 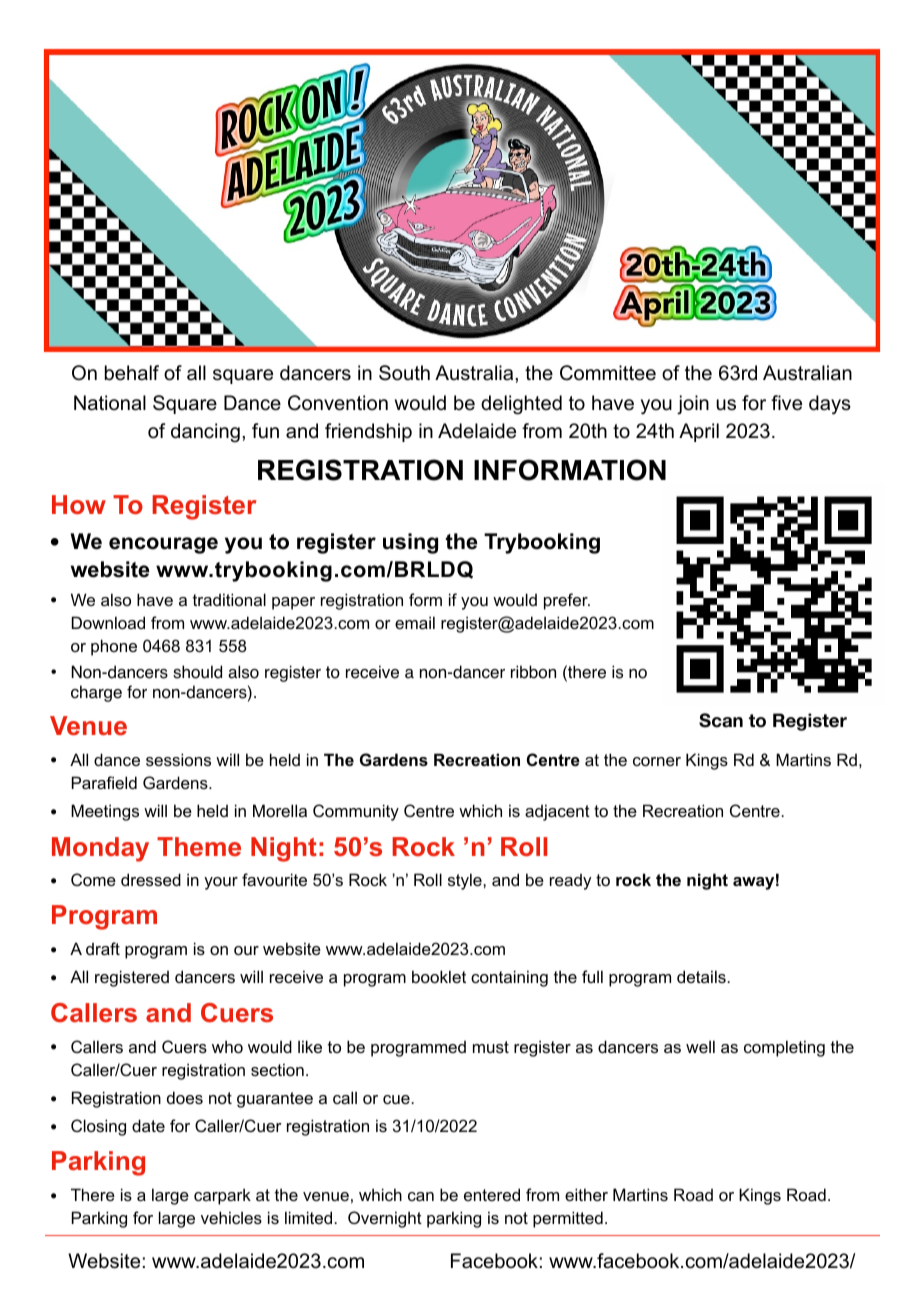 I want to click on behalf, so click(x=132, y=373).
